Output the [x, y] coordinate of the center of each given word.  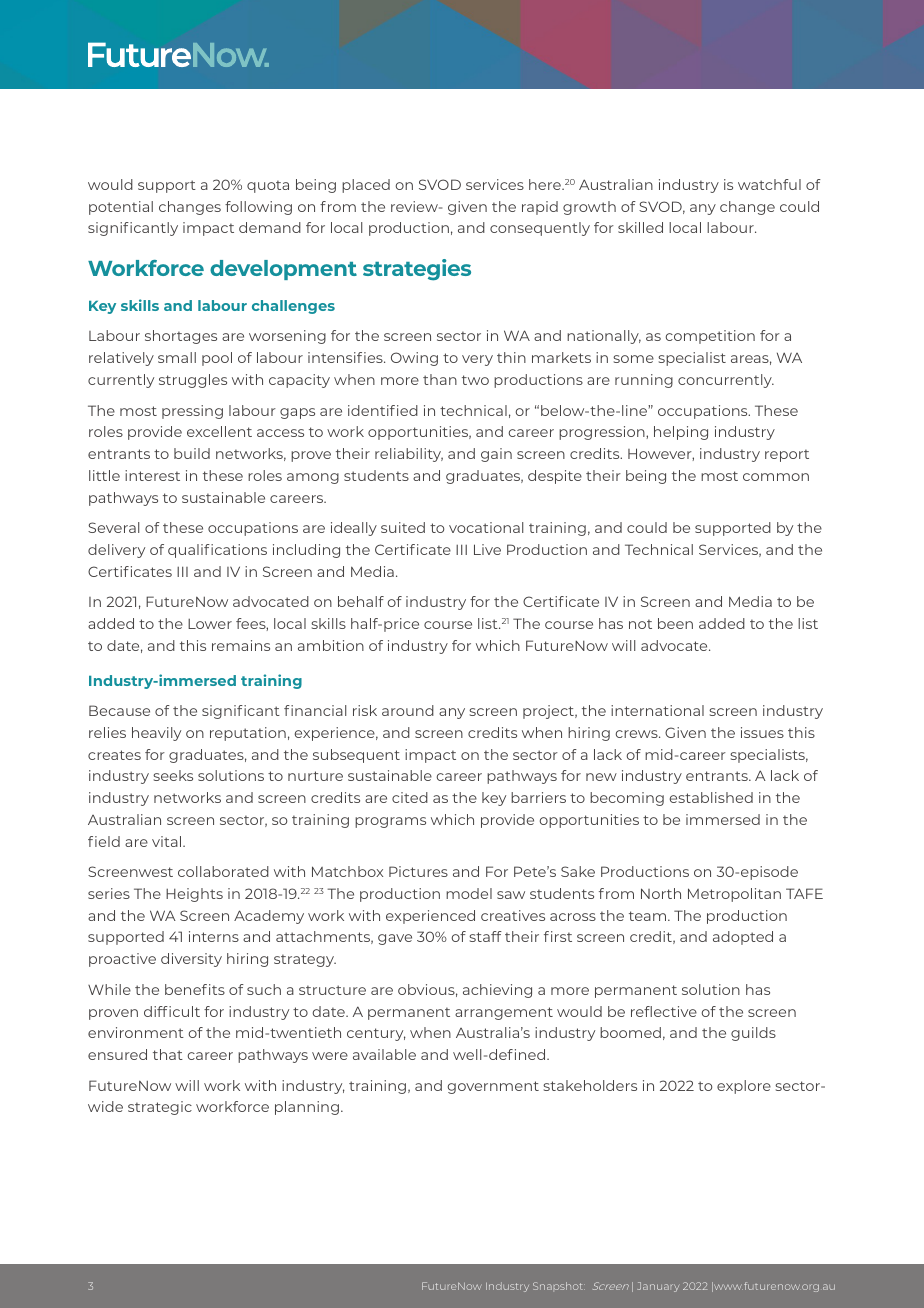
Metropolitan [734, 895]
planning [307, 1108]
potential [121, 208]
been [675, 623]
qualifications [217, 551]
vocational [486, 527]
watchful [769, 184]
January [658, 1287]
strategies [417, 270]
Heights [194, 895]
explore [744, 1087]
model [469, 893]
